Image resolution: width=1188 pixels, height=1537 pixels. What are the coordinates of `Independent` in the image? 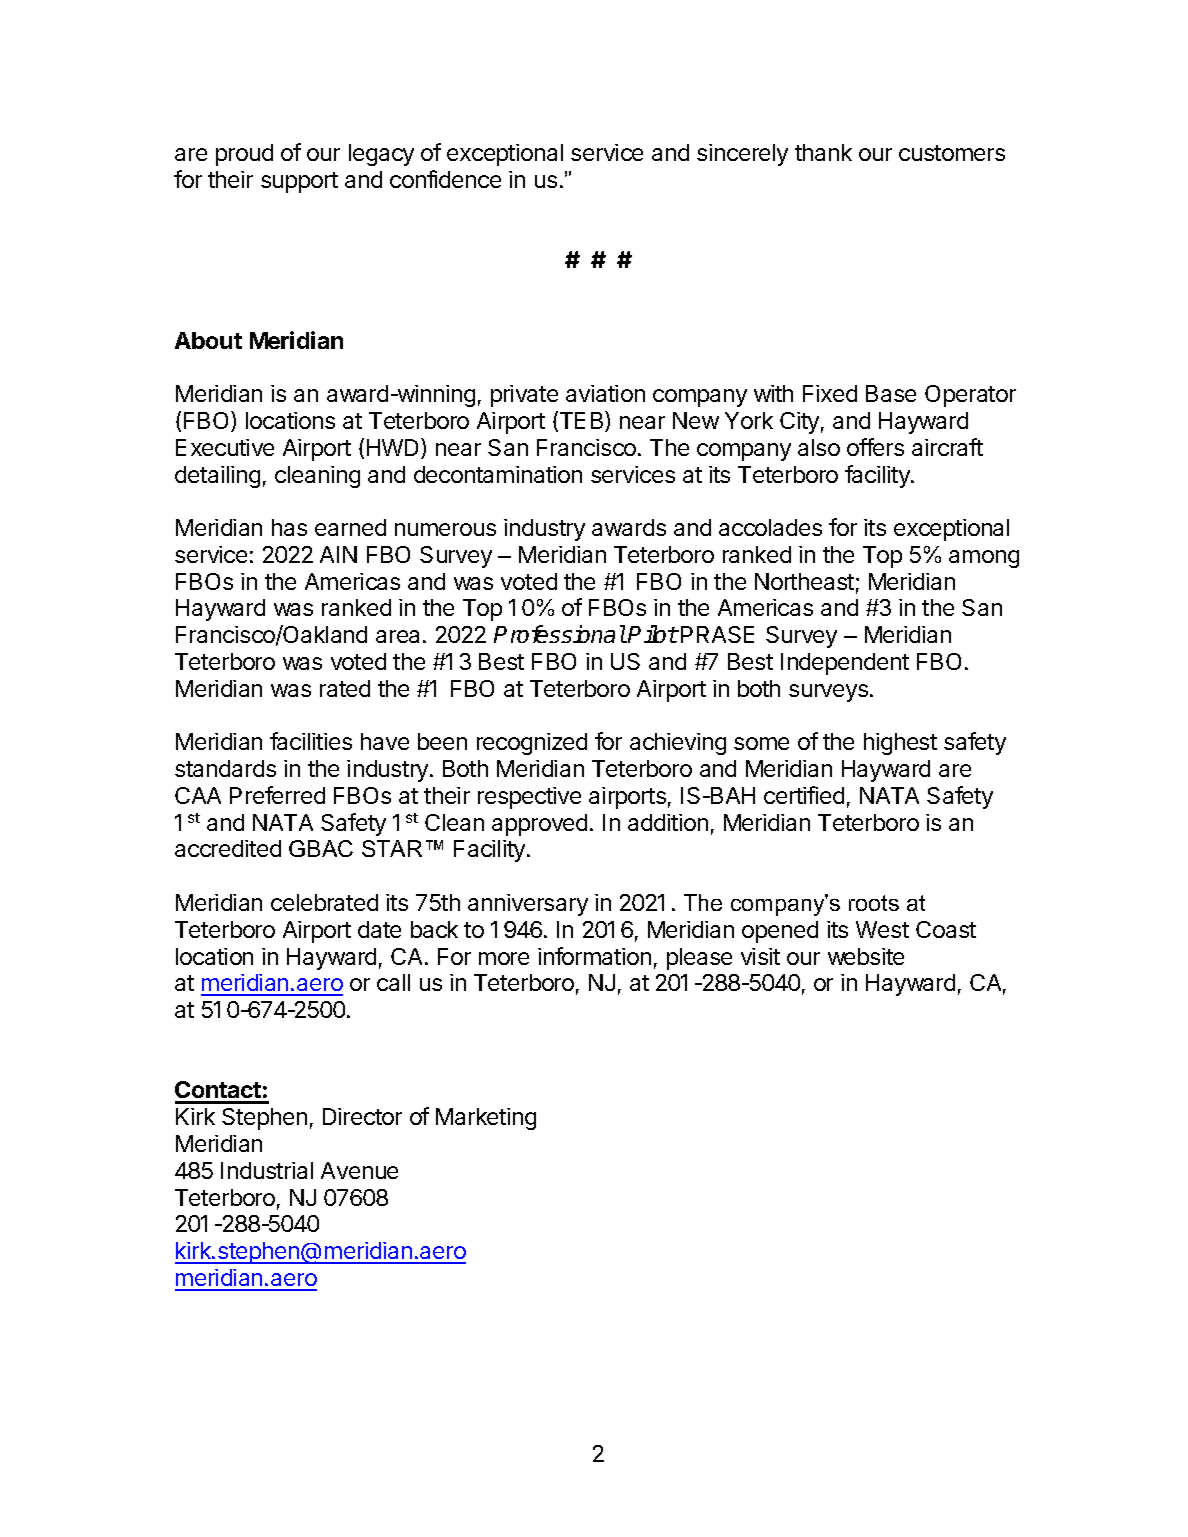 It's located at (845, 664).
